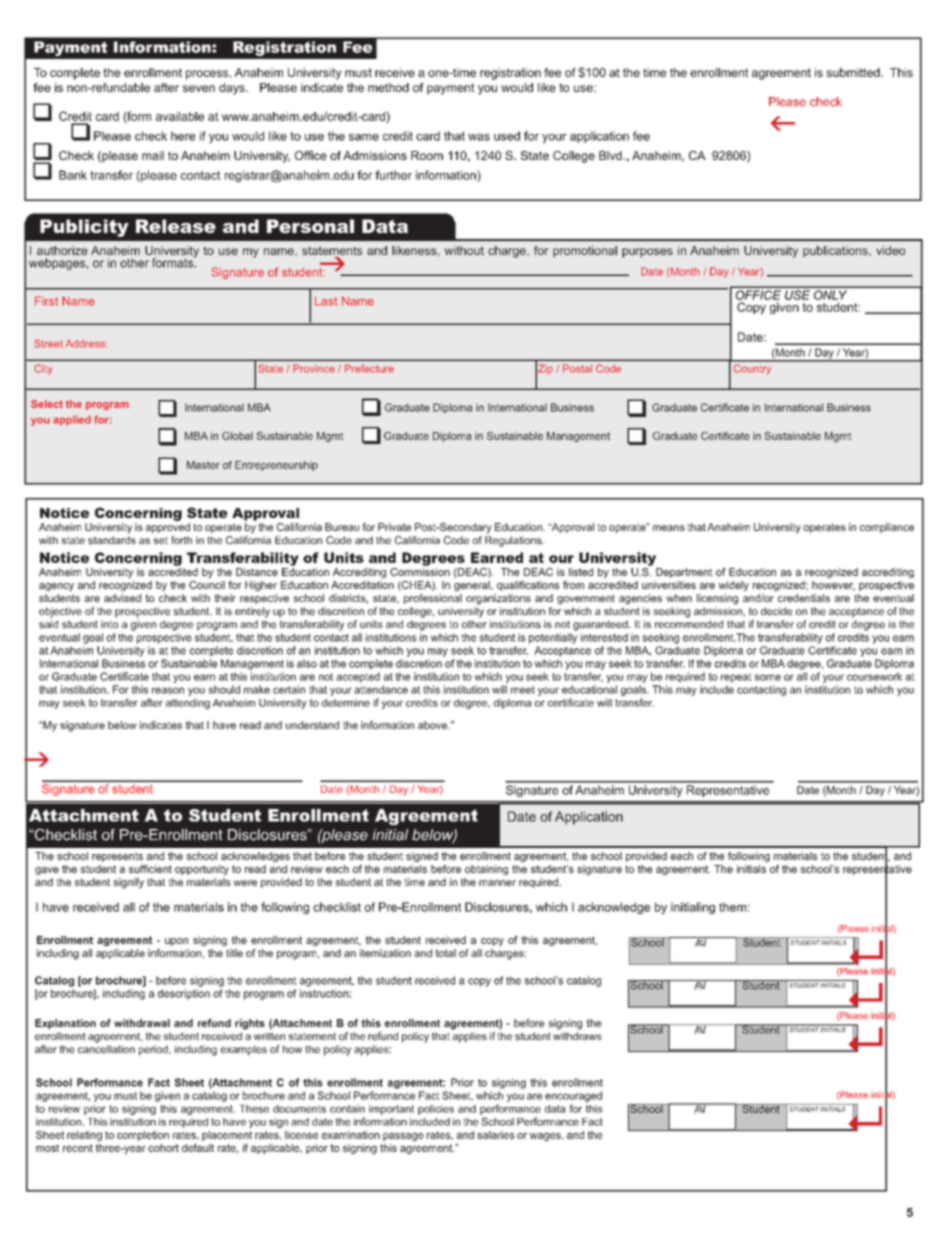 The height and width of the screenshot is (1233, 952). Describe the element at coordinates (479, 137) in the screenshot. I see `was` at that location.
